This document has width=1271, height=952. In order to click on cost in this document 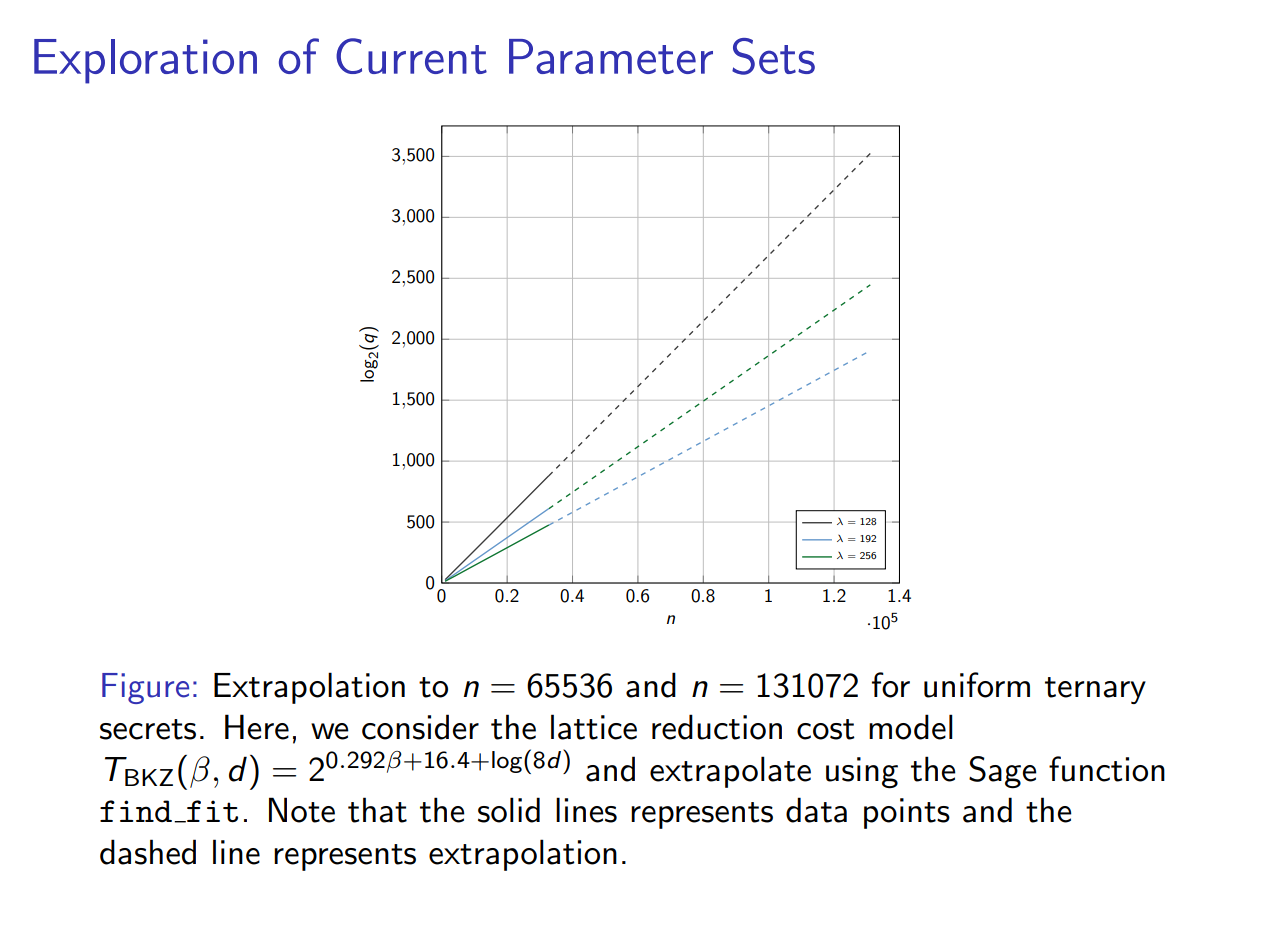, I will do `click(826, 729)`.
